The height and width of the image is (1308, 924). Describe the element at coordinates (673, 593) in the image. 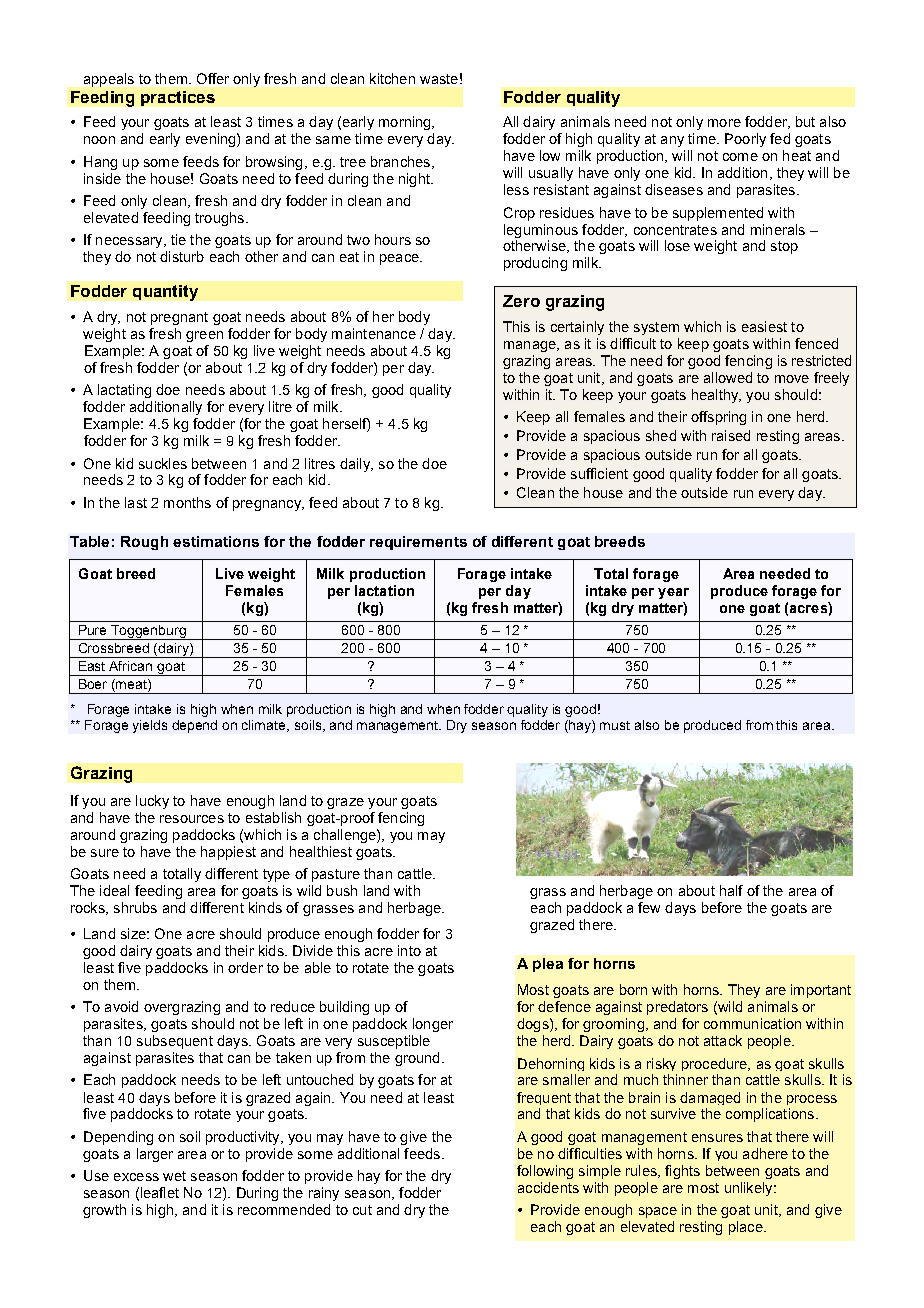

I see `year` at that location.
